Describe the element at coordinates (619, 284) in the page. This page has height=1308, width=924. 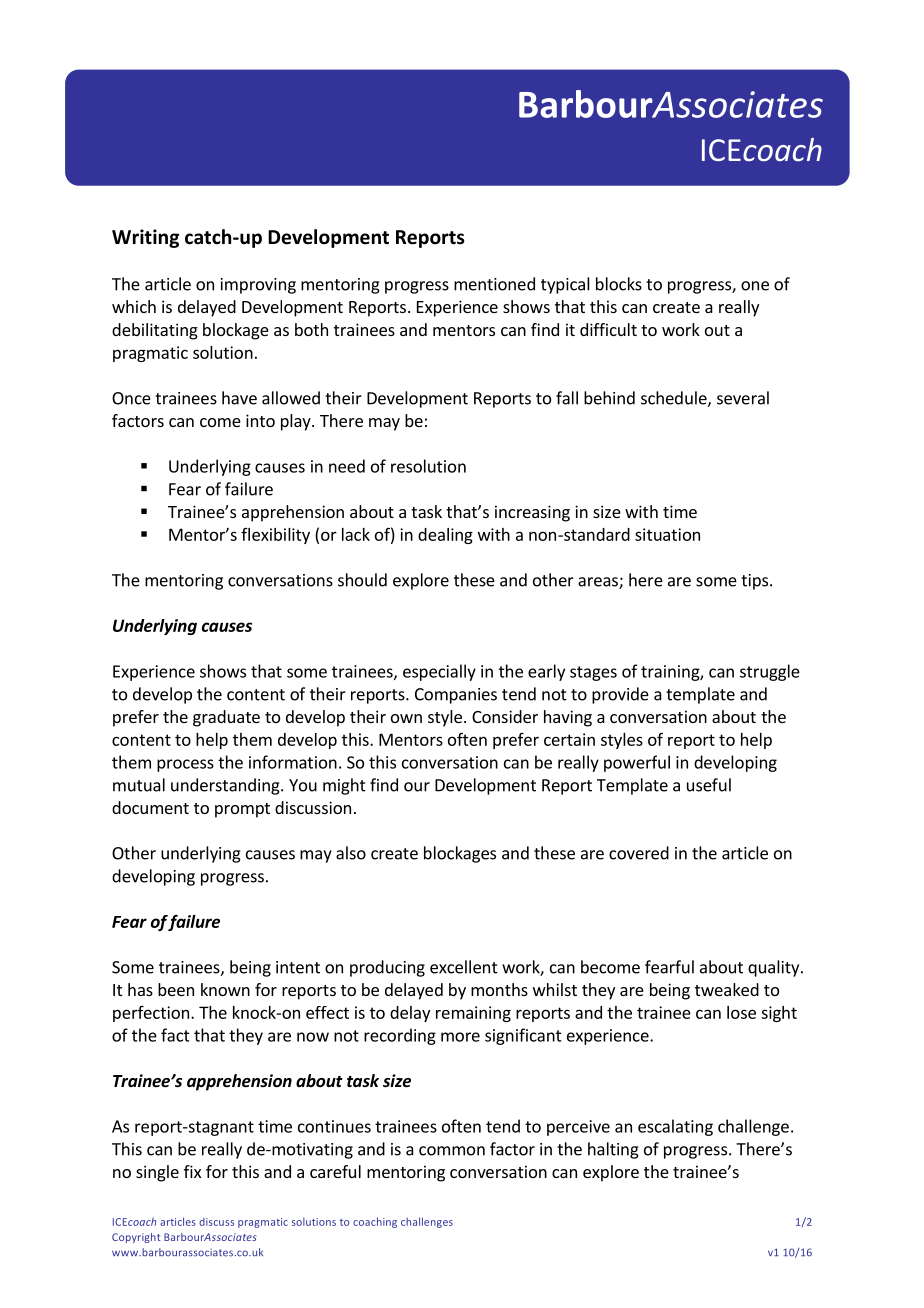
I see `blocks` at that location.
